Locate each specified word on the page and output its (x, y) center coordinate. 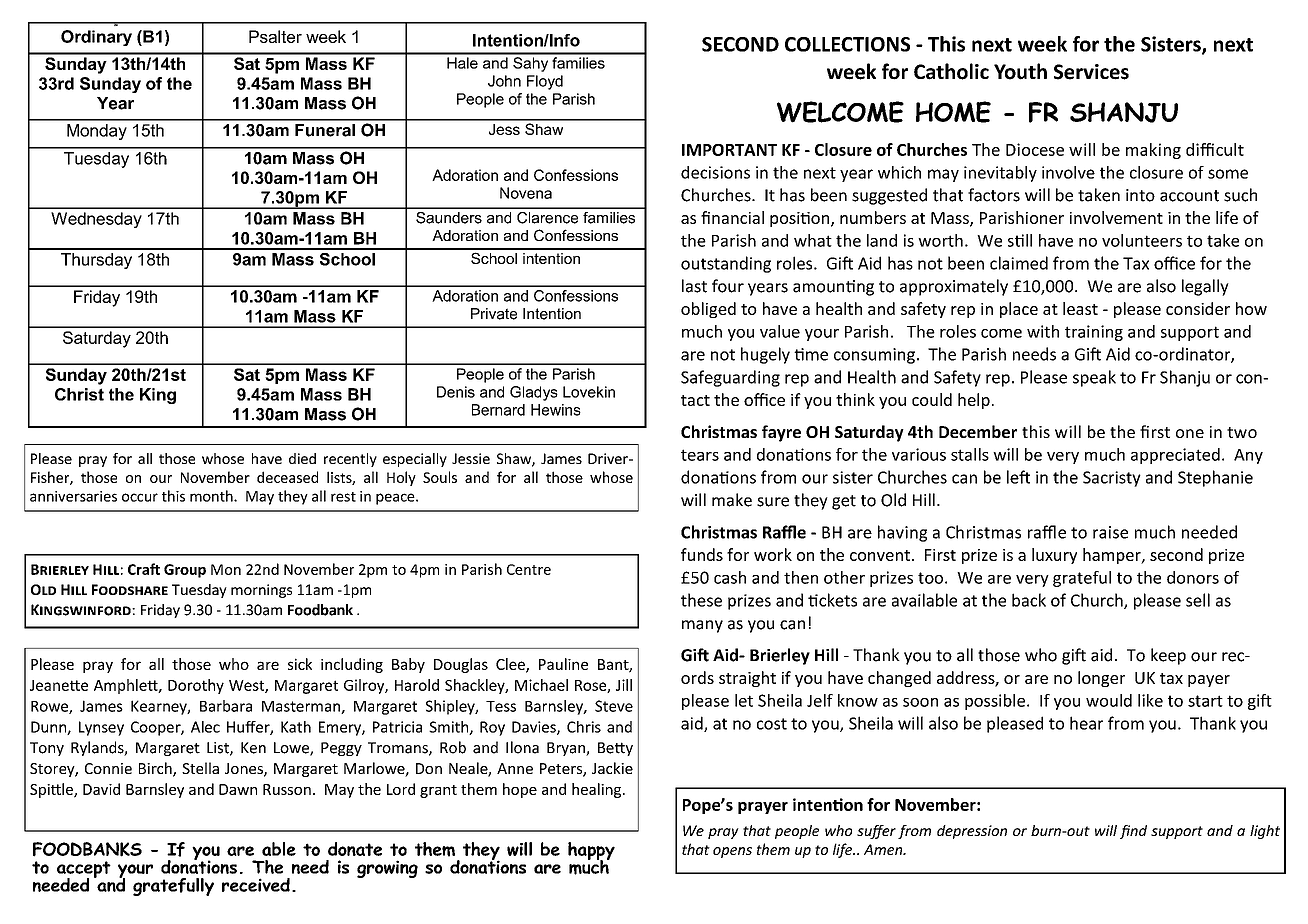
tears (700, 455)
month (212, 496)
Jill (624, 685)
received (256, 885)
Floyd (545, 82)
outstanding (726, 264)
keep (1168, 656)
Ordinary (96, 38)
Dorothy (196, 686)
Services (1091, 72)
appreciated (1175, 456)
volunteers (1142, 240)
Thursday (96, 261)
